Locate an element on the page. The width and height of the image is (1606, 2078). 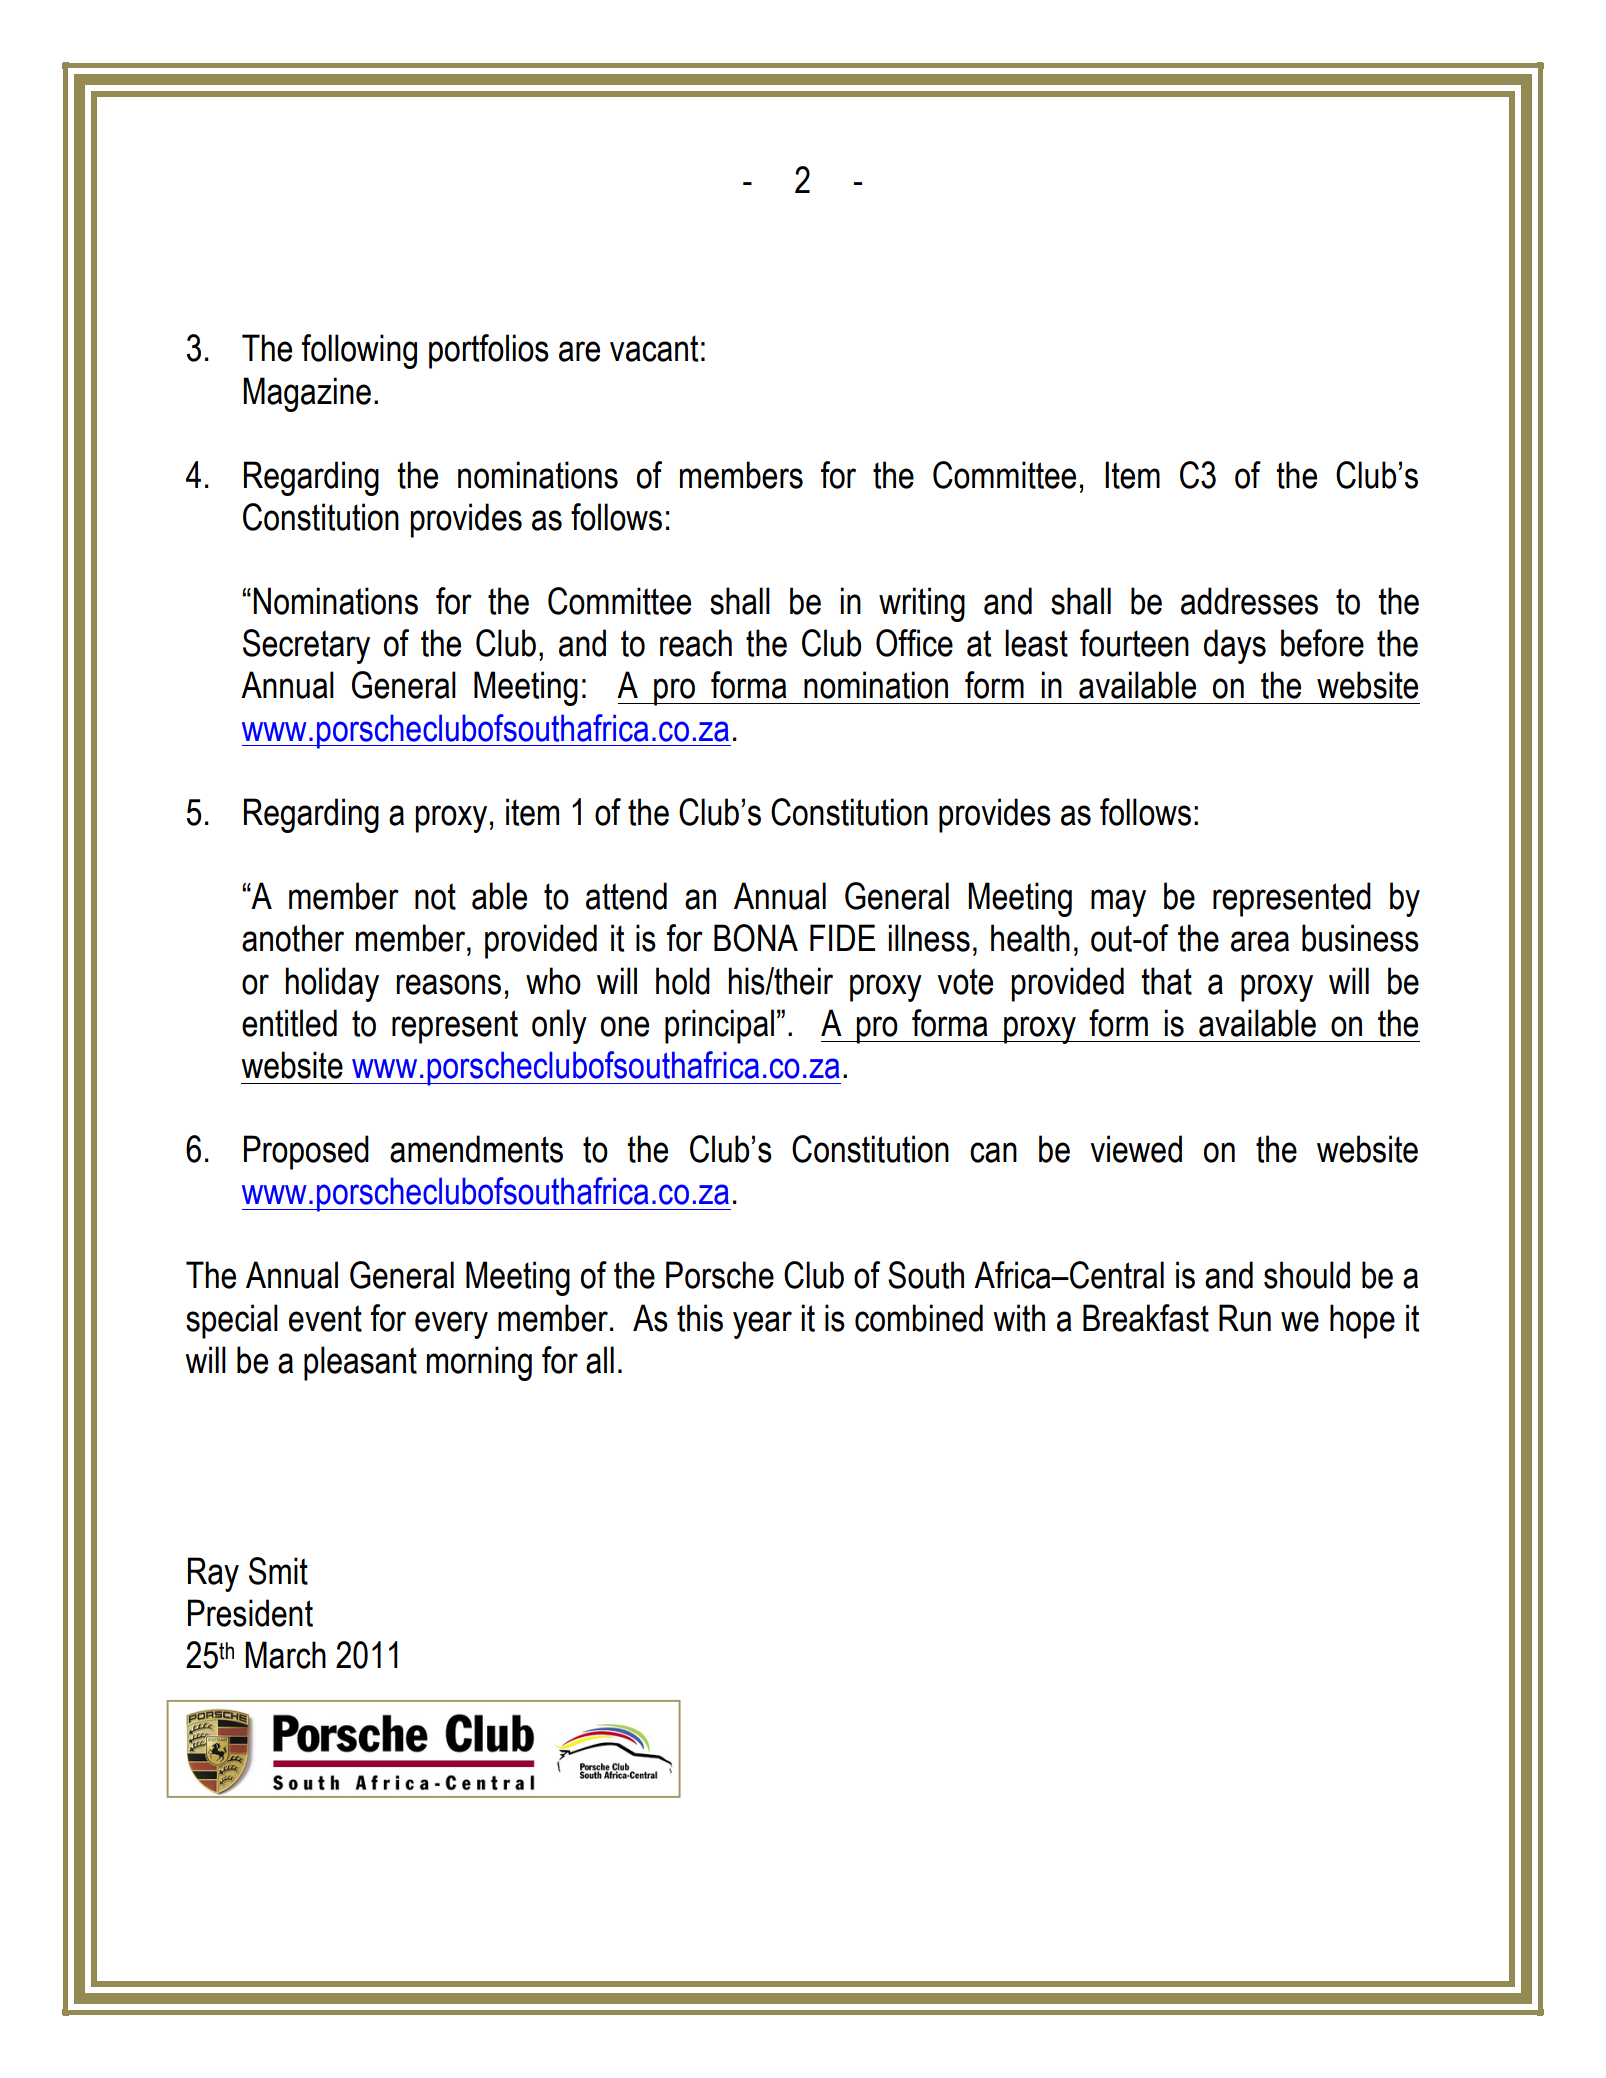
vacant is located at coordinates (654, 348).
